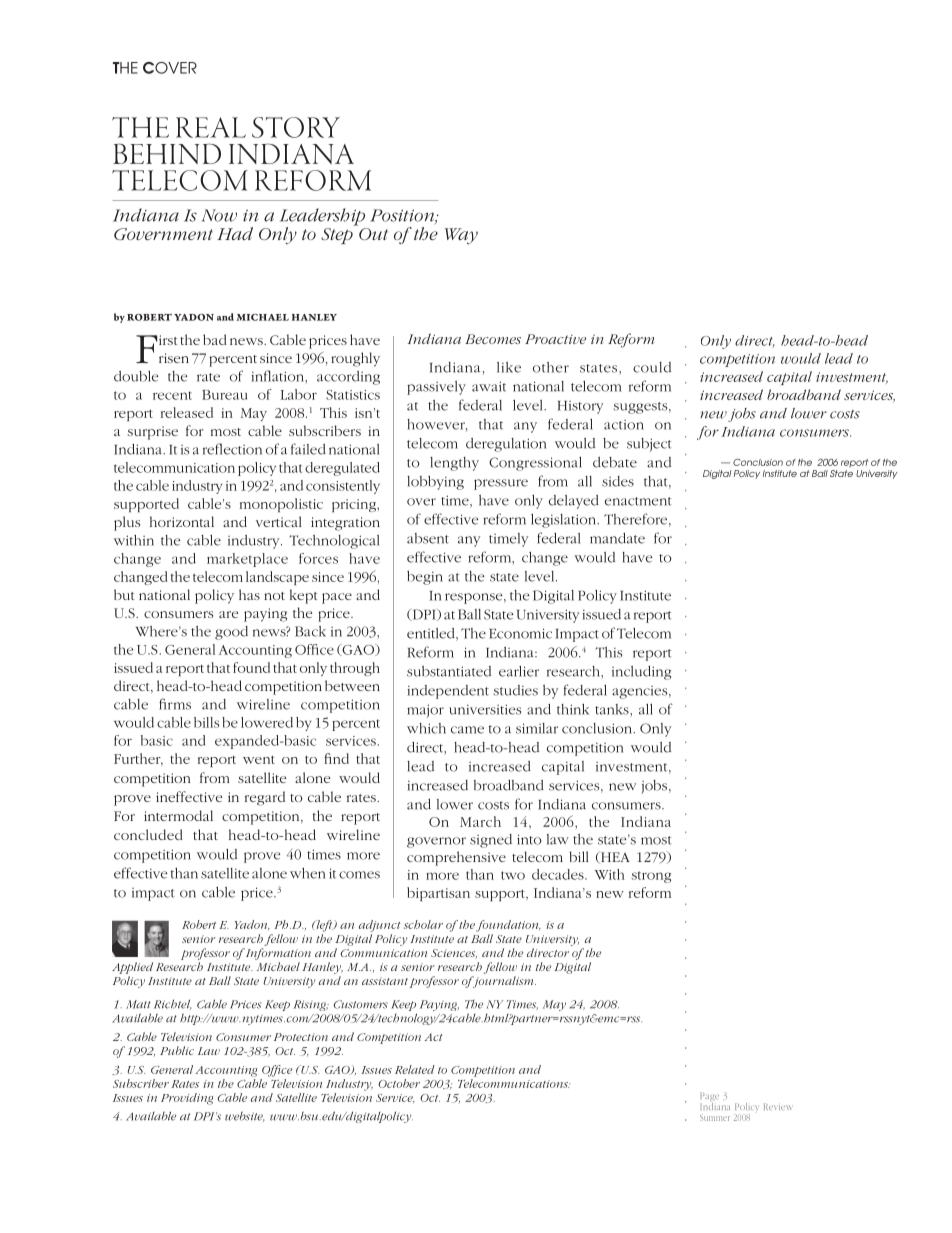  What do you see at coordinates (337, 236) in the image?
I see `Step` at bounding box center [337, 236].
